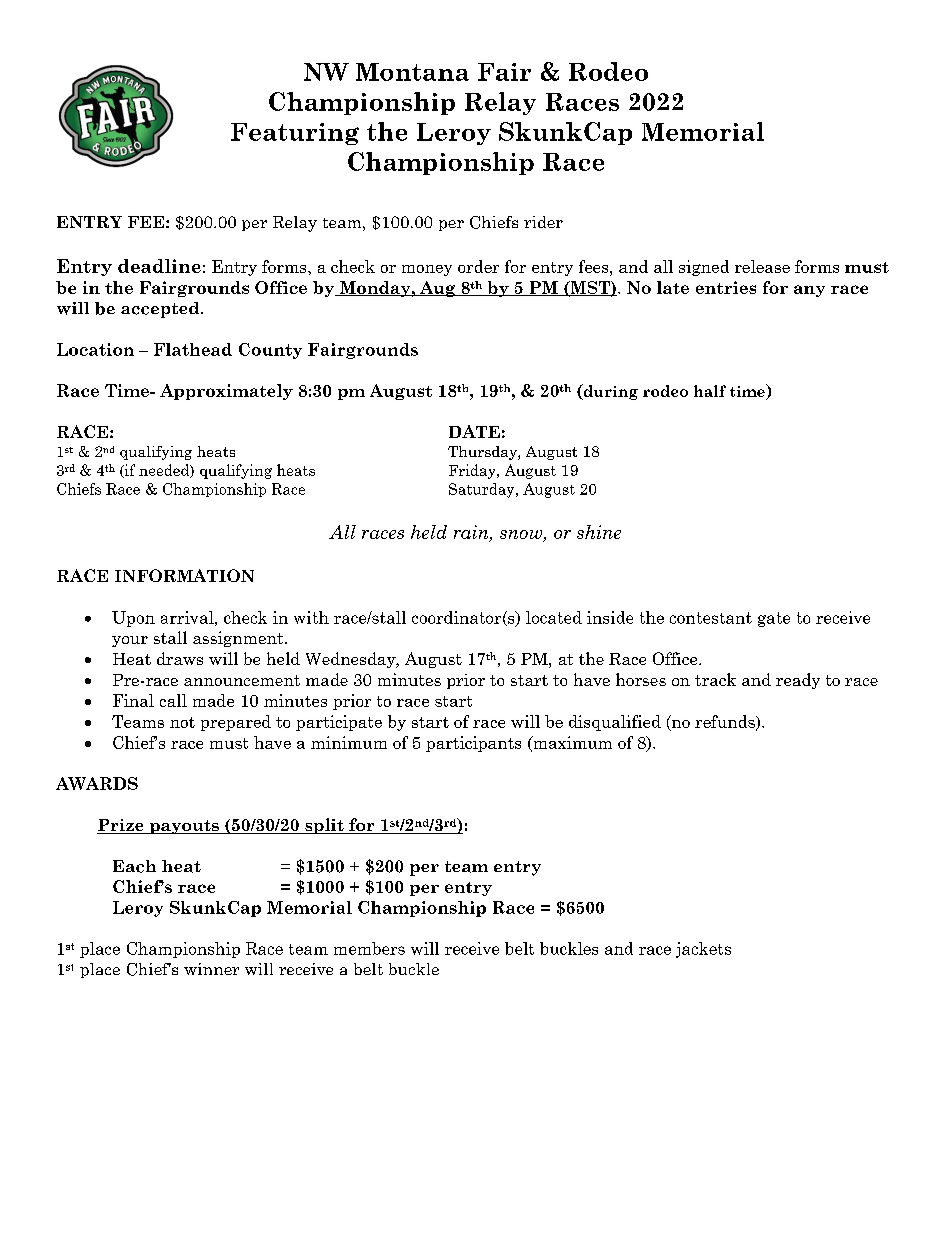 Image resolution: width=952 pixels, height=1233 pixels. Describe the element at coordinates (726, 722) in the document. I see `refunds` at that location.
